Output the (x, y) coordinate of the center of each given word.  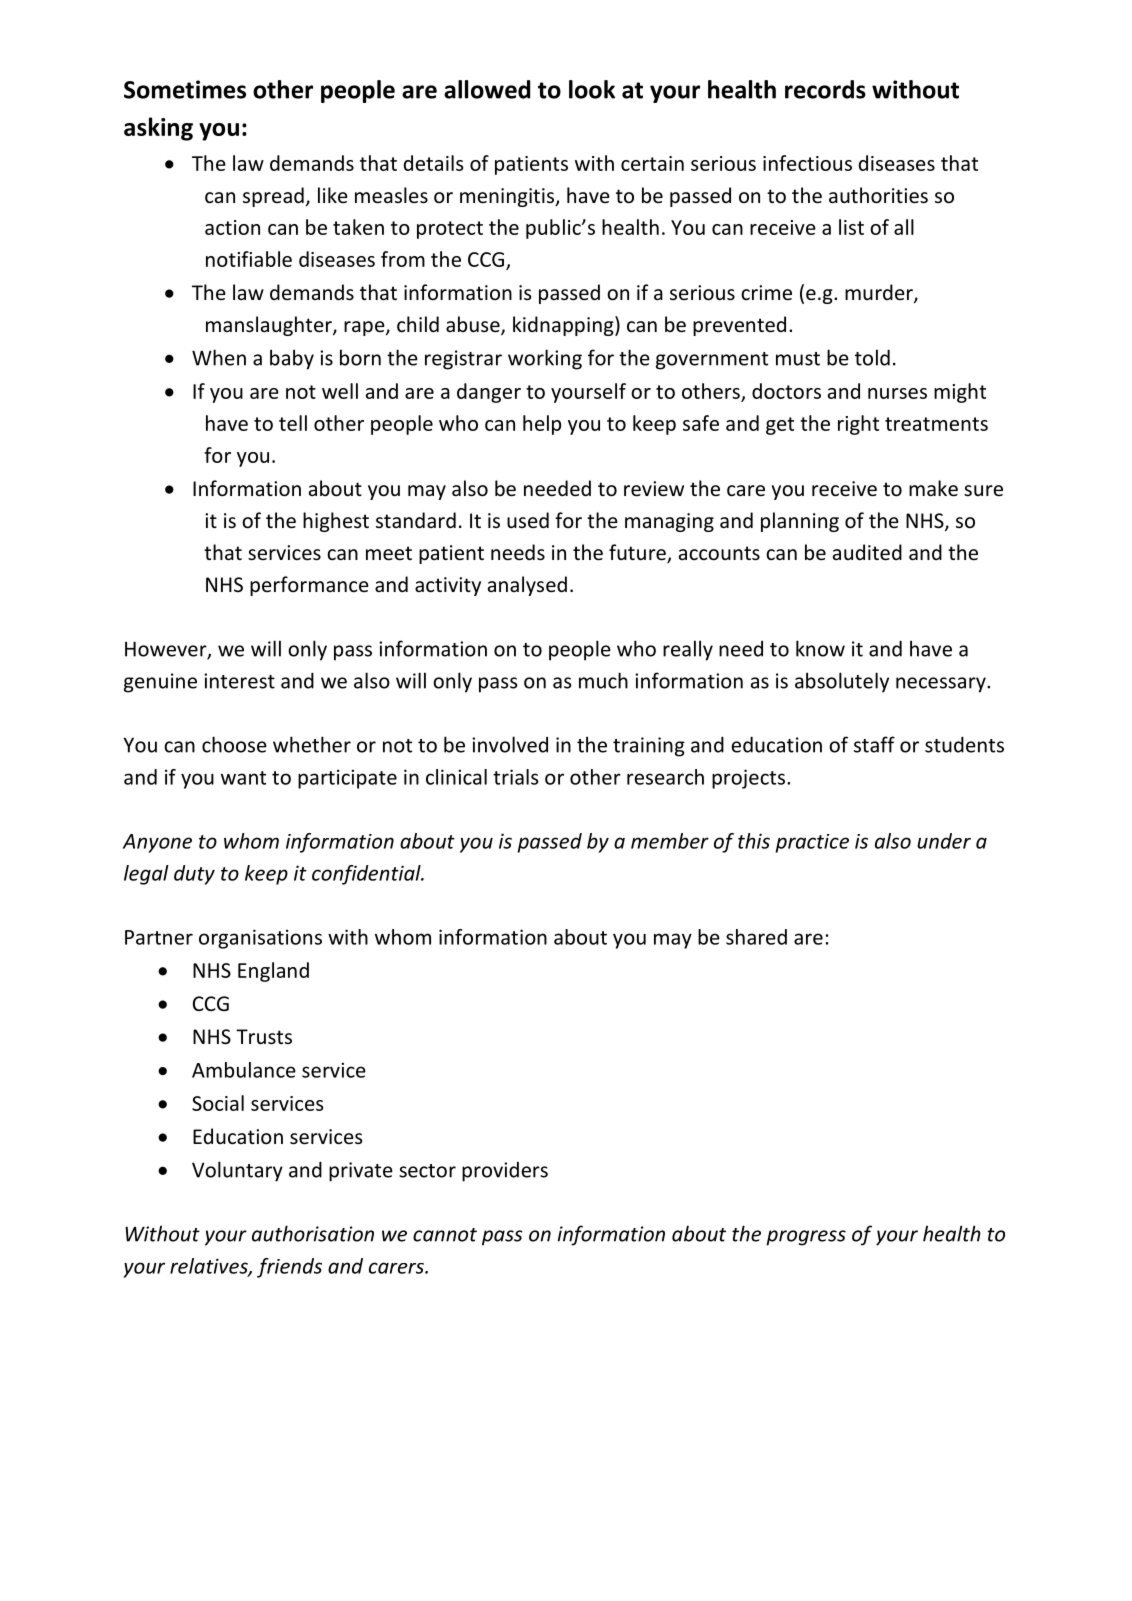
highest (336, 522)
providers (505, 1172)
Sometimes (185, 89)
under (944, 841)
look (592, 89)
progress (806, 1238)
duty (194, 875)
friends (289, 1268)
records (825, 89)
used (528, 520)
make (933, 488)
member (670, 841)
